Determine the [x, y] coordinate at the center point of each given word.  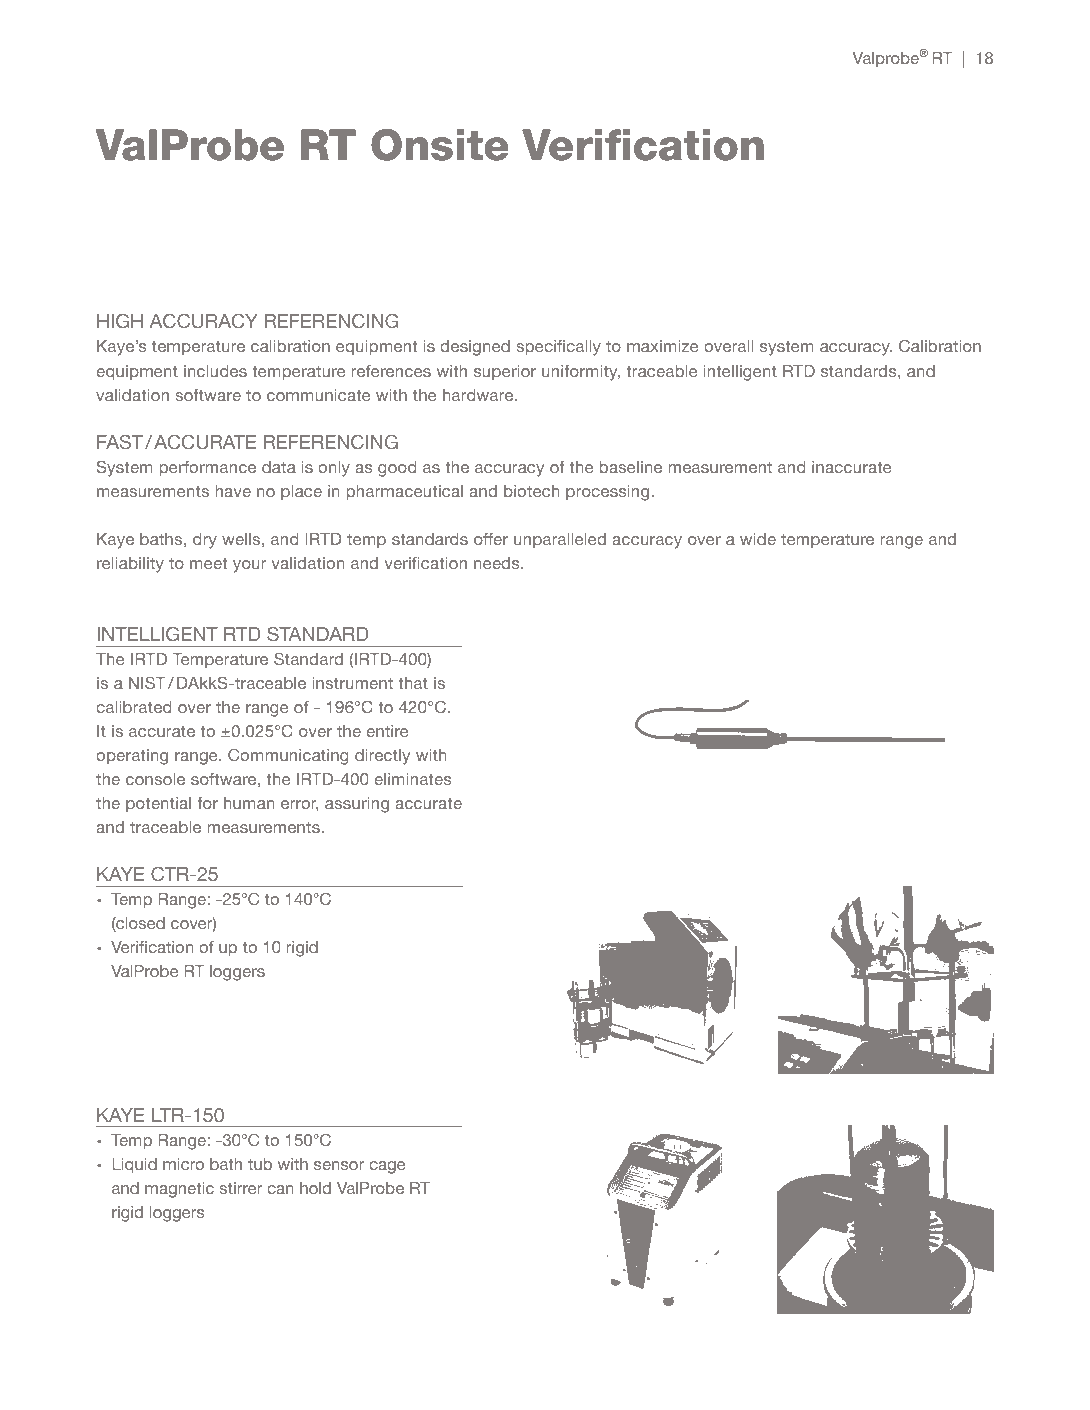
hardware [479, 395]
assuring [357, 805]
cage [387, 1167]
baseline [631, 467]
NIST [147, 682]
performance [208, 469]
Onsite [440, 145]
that [413, 683]
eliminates [413, 779]
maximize [663, 346]
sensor [339, 1165]
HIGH [120, 321]
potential [158, 805]
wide [758, 539]
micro [183, 1164]
